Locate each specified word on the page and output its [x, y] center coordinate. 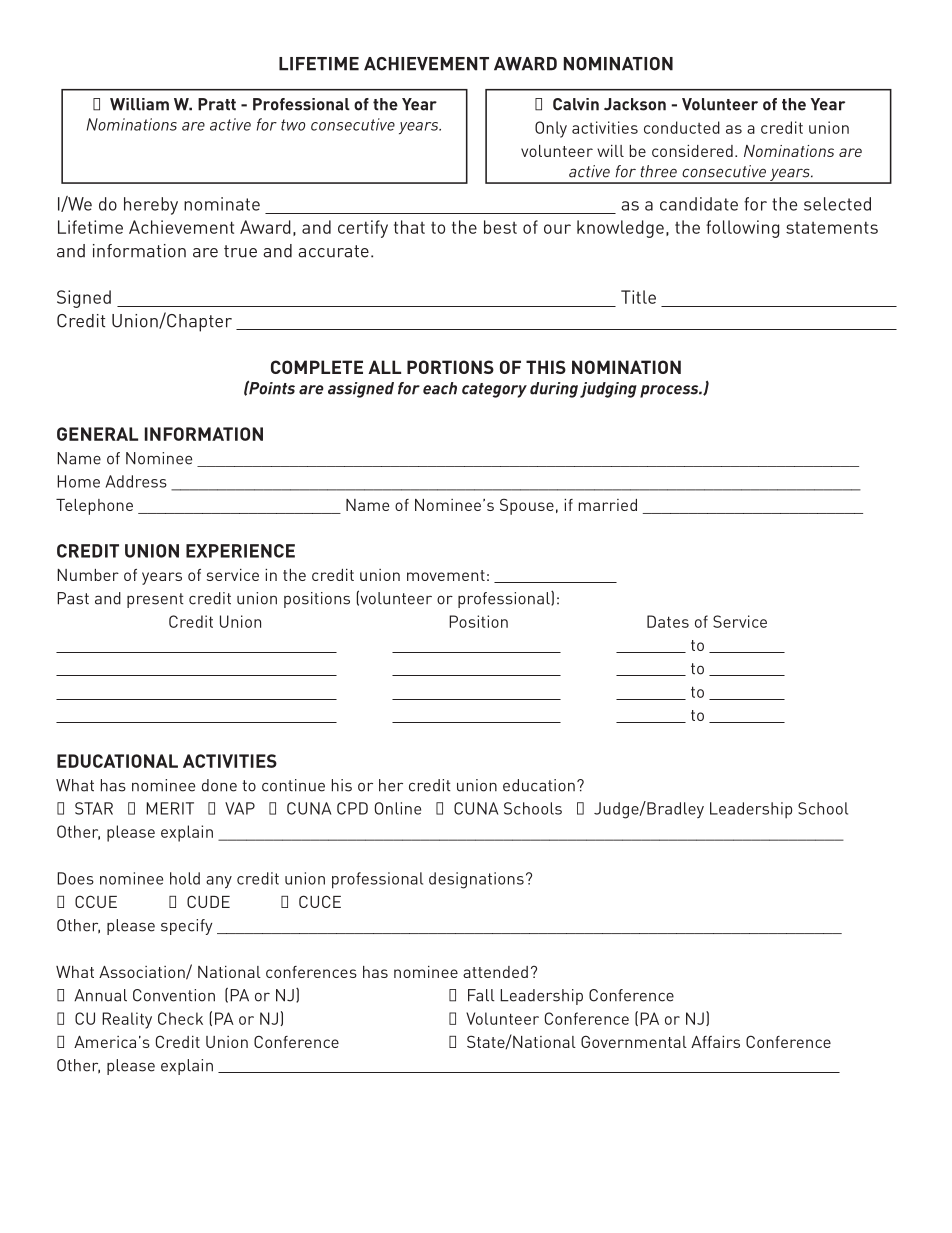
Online [398, 808]
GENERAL [97, 434]
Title [638, 297]
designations [476, 880]
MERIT [170, 808]
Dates [668, 621]
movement [446, 575]
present [155, 600]
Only [551, 129]
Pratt [217, 104]
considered [692, 151]
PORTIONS [450, 367]
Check [180, 1018]
